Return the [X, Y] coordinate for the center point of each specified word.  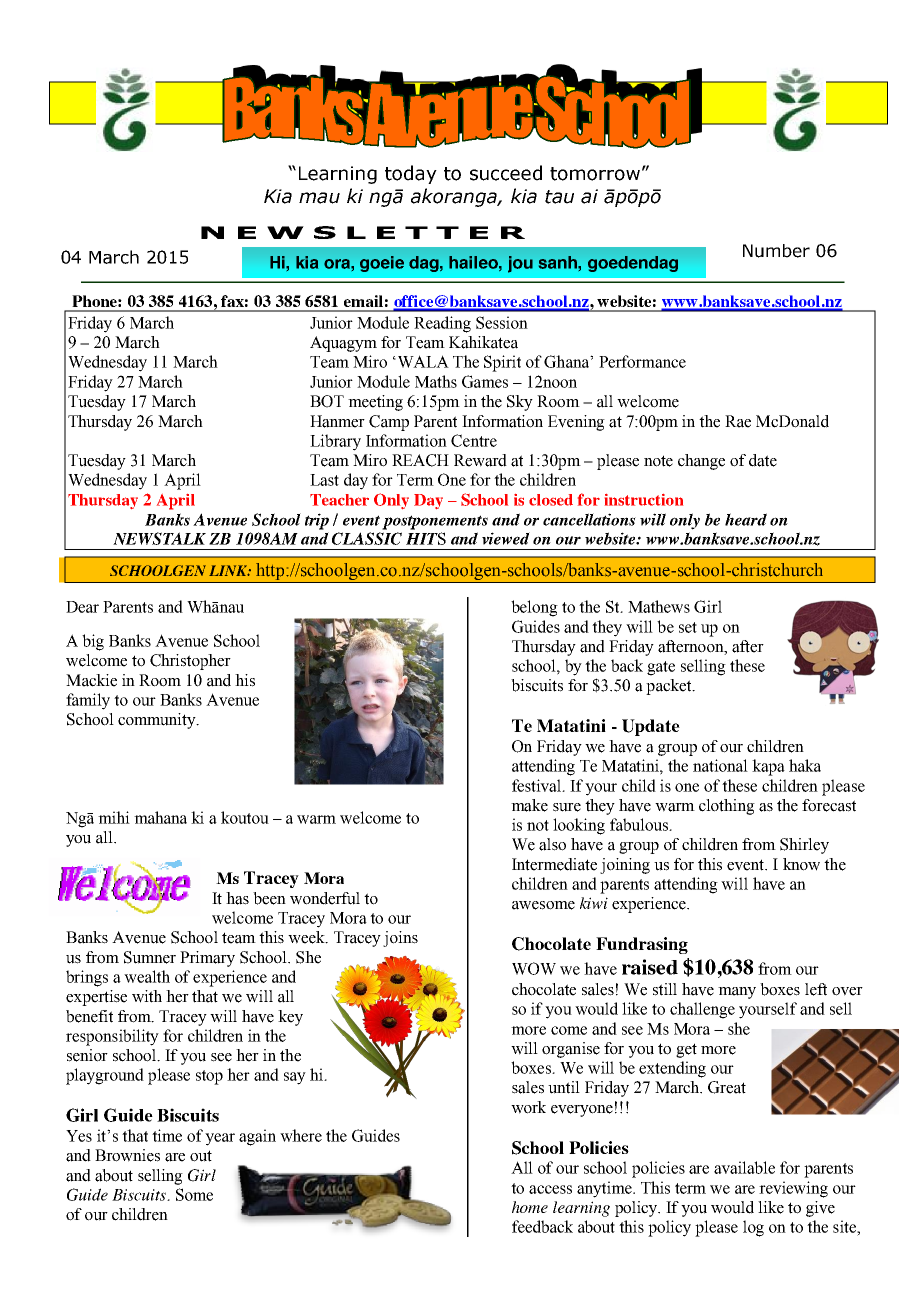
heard [746, 519]
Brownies [127, 1155]
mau [319, 198]
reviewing [793, 1189]
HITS [426, 538]
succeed [506, 173]
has [237, 898]
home [530, 1207]
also [552, 844]
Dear [82, 607]
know [801, 864]
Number [776, 251]
